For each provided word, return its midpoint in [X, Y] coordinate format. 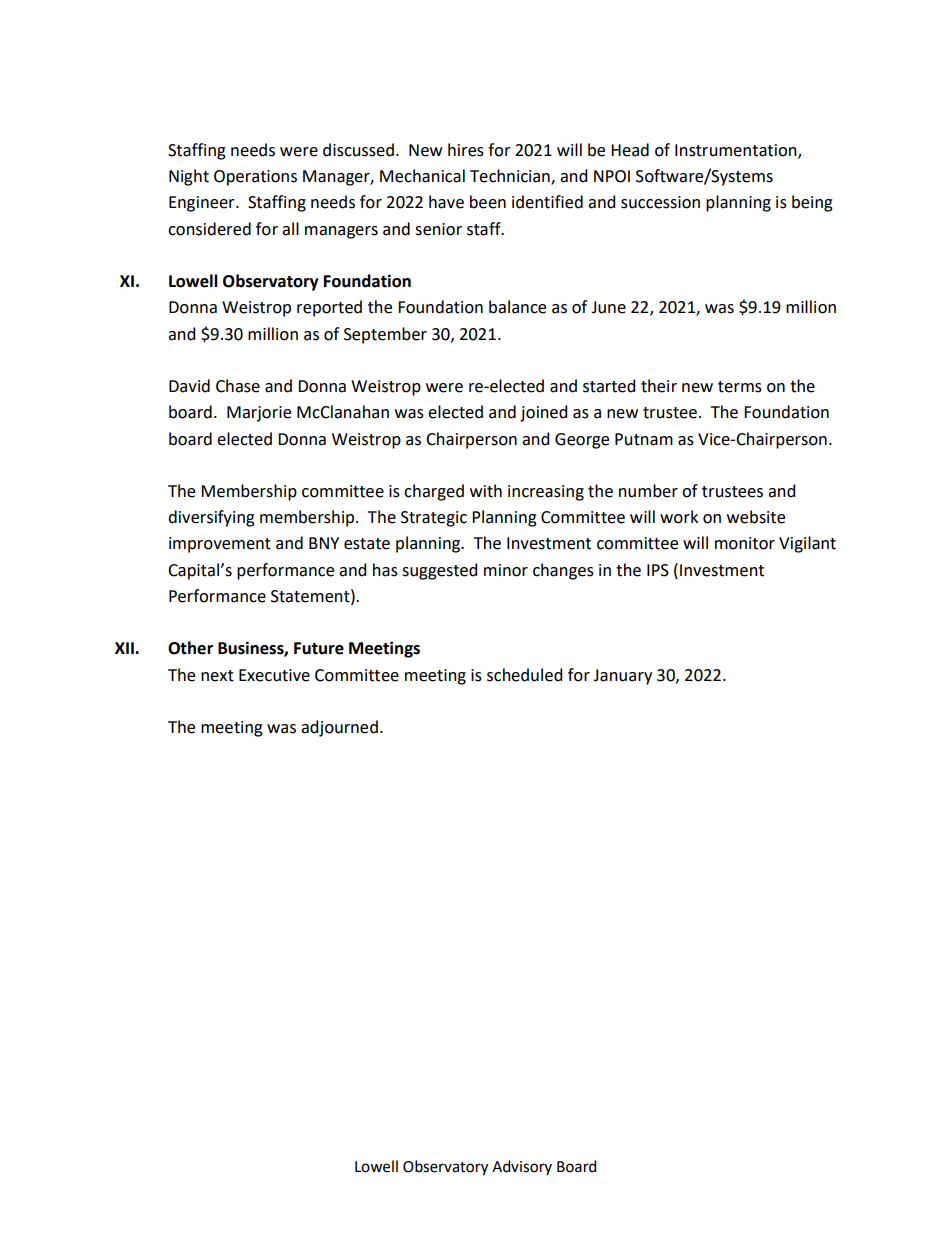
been [488, 202]
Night [189, 177]
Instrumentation [737, 151]
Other [190, 648]
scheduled [524, 675]
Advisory [522, 1167]
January [622, 677]
